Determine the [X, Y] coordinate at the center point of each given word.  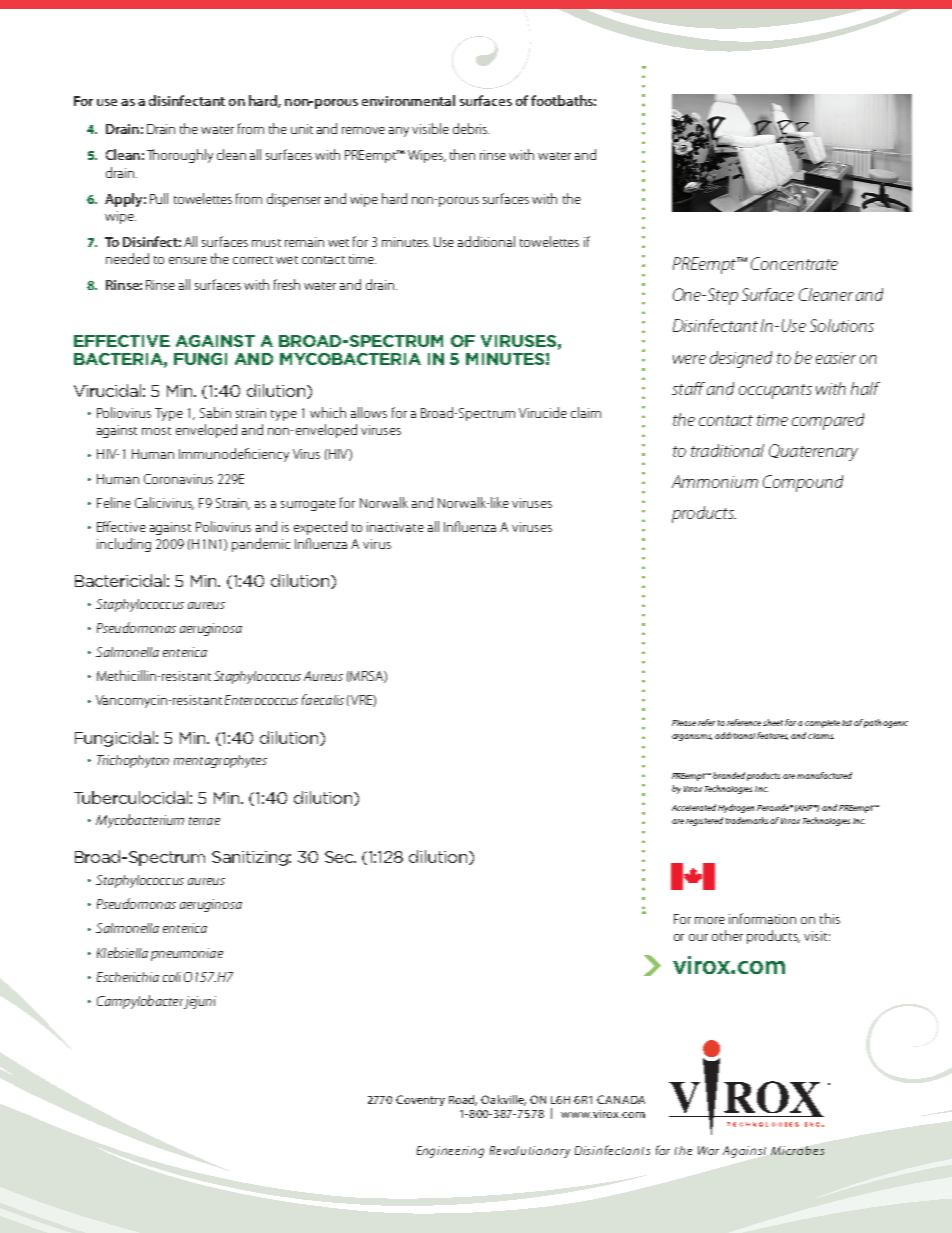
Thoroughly [180, 156]
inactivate [395, 527]
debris [471, 128]
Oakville [503, 1100]
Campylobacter [140, 1002]
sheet [773, 722]
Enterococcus [261, 700]
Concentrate [794, 263]
